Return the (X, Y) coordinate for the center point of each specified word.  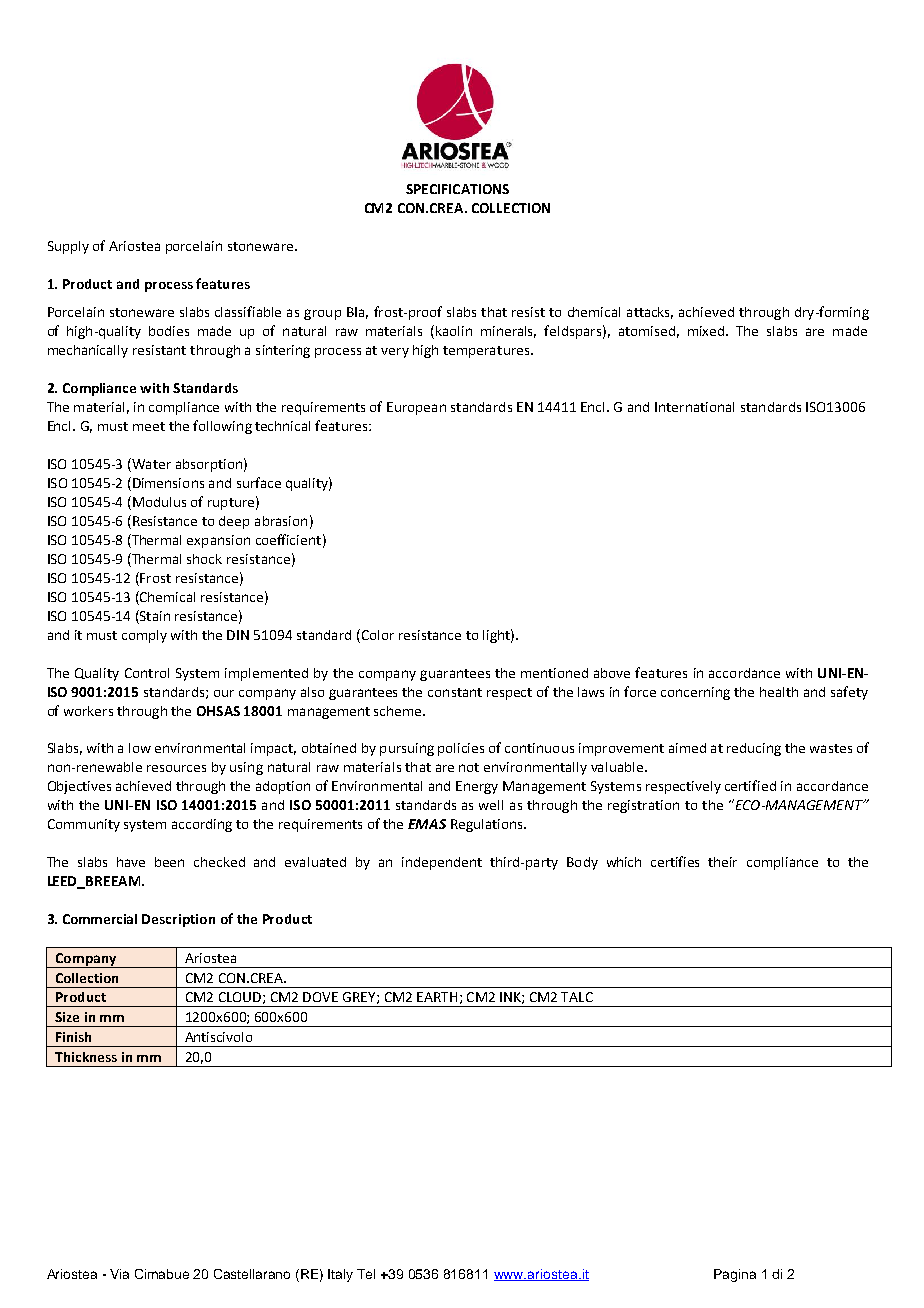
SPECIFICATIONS (457, 189)
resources (176, 768)
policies (461, 749)
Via (119, 1274)
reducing (754, 749)
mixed (707, 331)
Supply (68, 247)
